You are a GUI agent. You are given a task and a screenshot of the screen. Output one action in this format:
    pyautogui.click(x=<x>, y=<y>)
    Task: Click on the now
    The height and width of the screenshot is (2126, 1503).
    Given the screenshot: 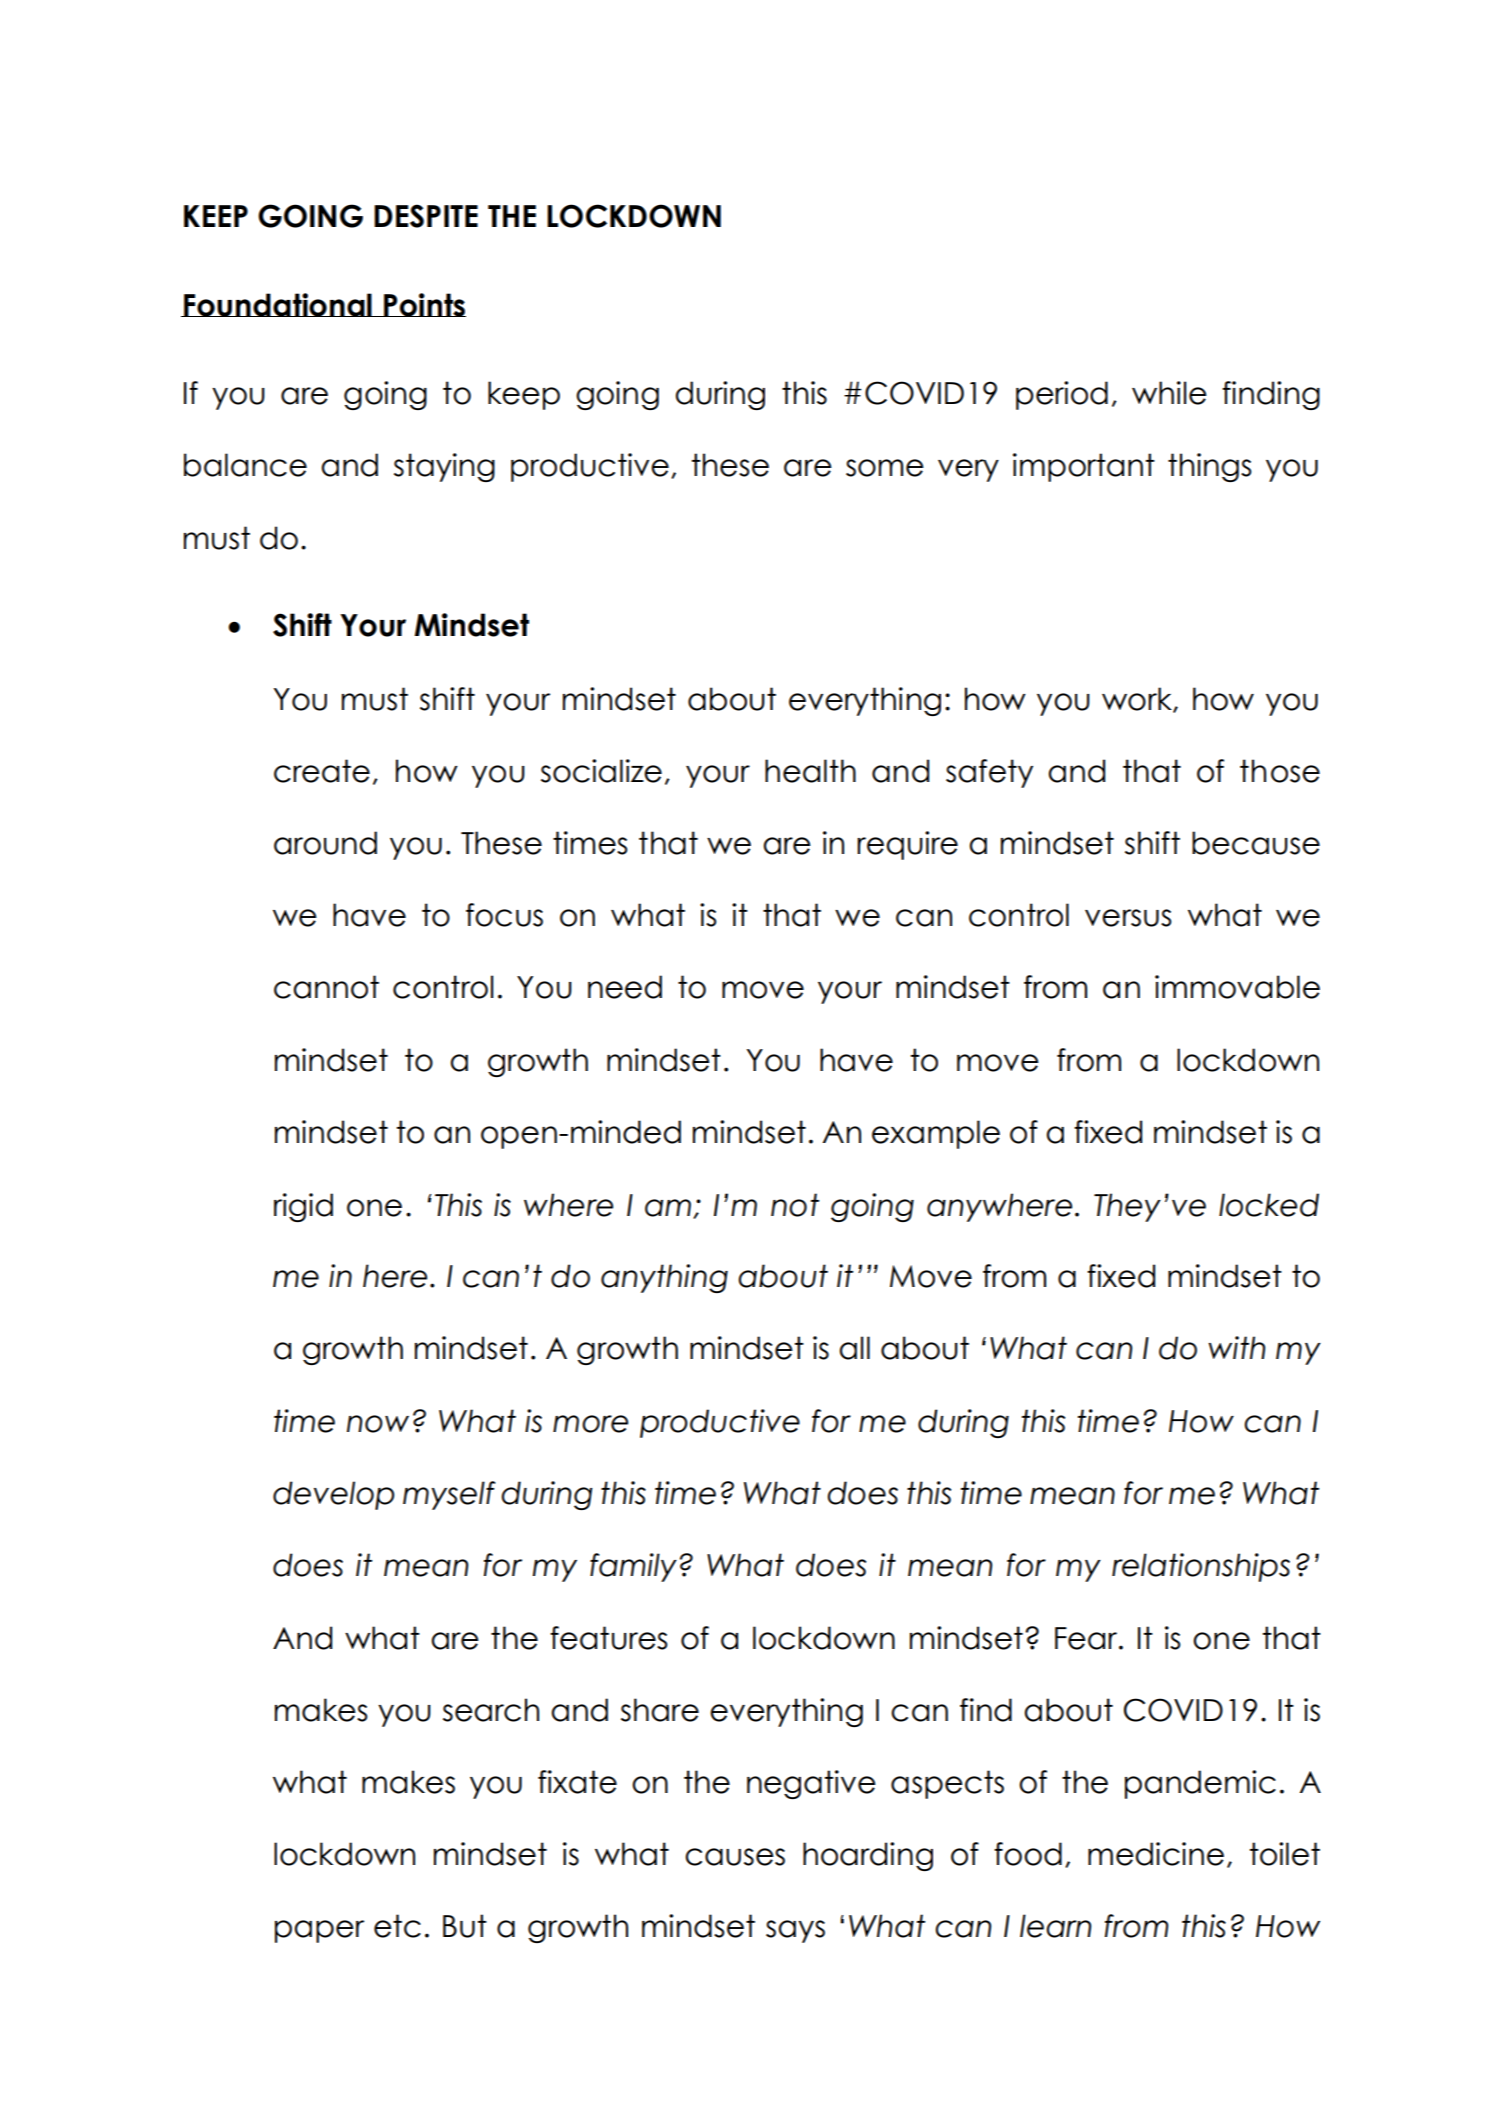 What is the action you would take?
    pyautogui.click(x=378, y=1424)
